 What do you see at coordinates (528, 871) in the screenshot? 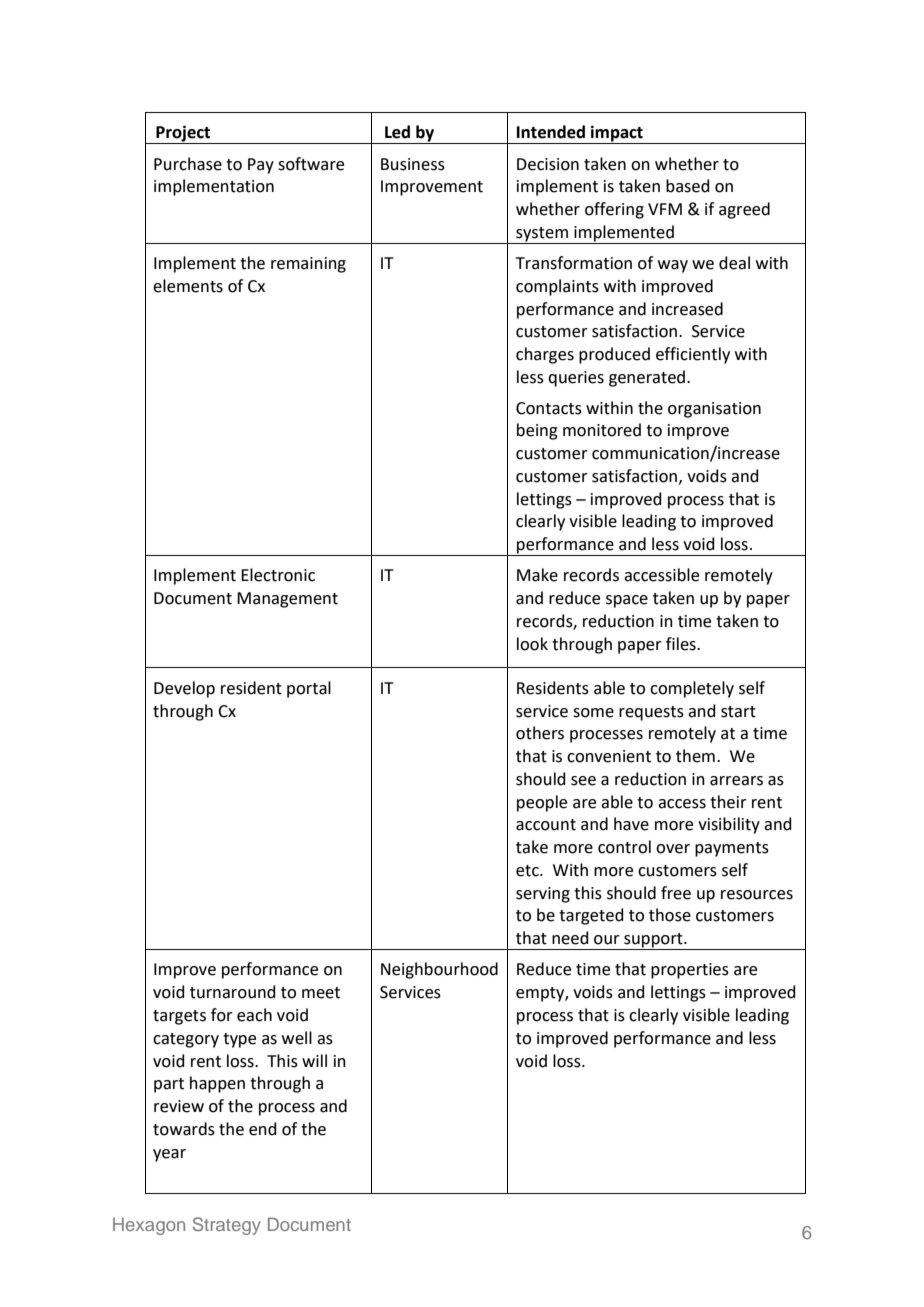
I see `etc` at bounding box center [528, 871].
